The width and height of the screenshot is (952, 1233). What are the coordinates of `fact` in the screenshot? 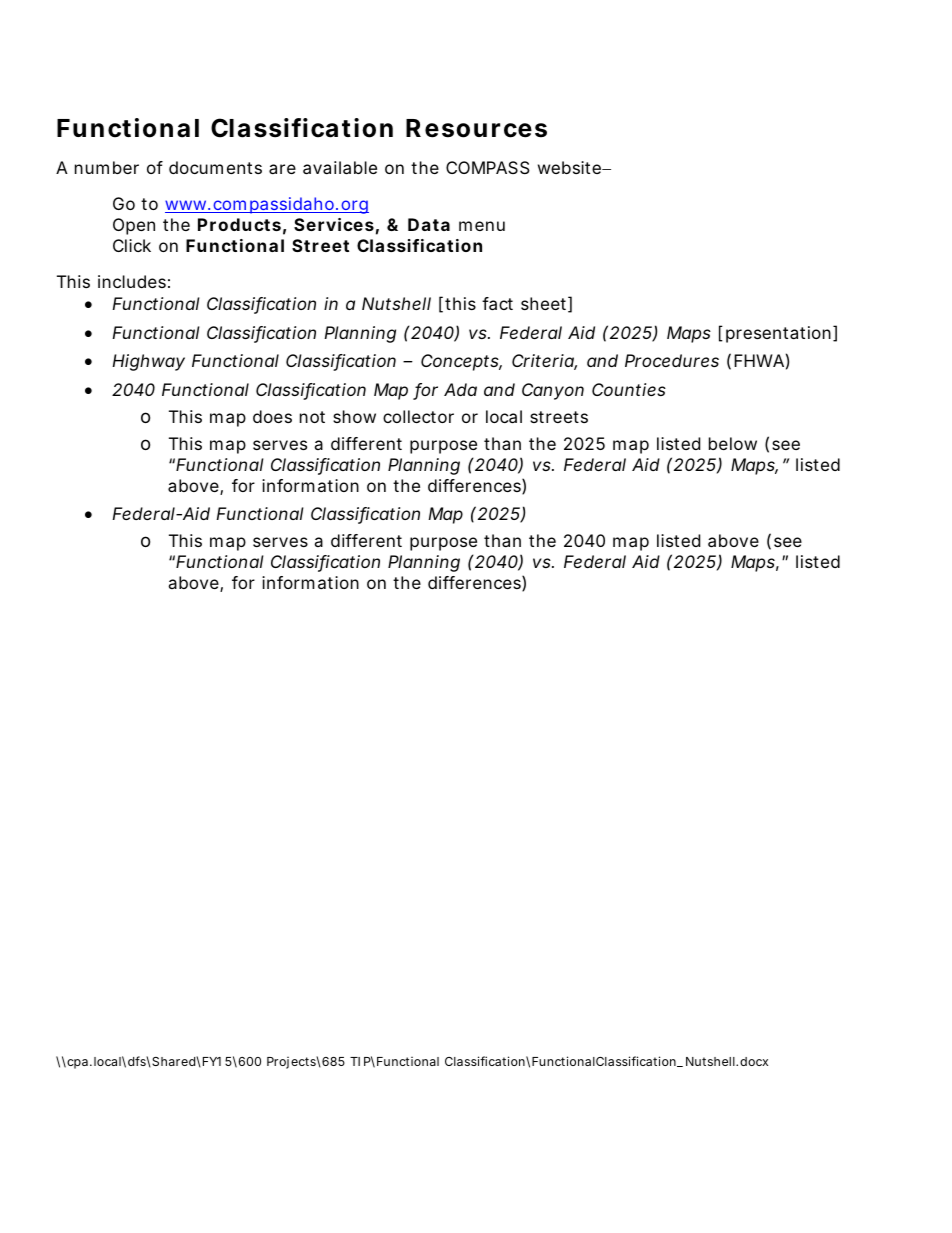 It's located at (497, 303).
